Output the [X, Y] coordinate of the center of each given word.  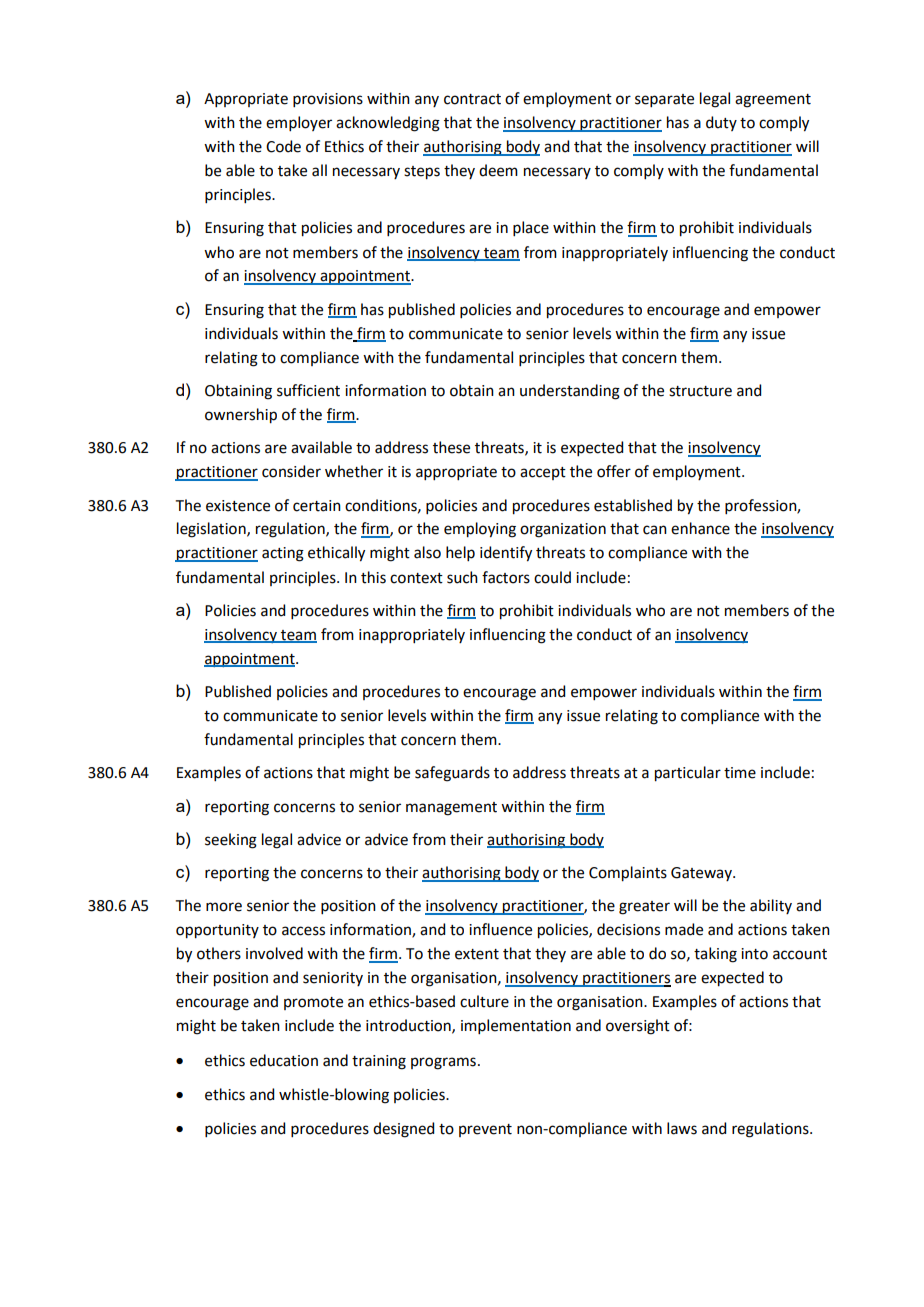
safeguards [452, 774]
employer [299, 123]
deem [498, 170]
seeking [231, 841]
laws [682, 1128]
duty [721, 123]
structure [700, 391]
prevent [485, 1130]
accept [543, 473]
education [284, 1060]
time [740, 773]
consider [291, 471]
